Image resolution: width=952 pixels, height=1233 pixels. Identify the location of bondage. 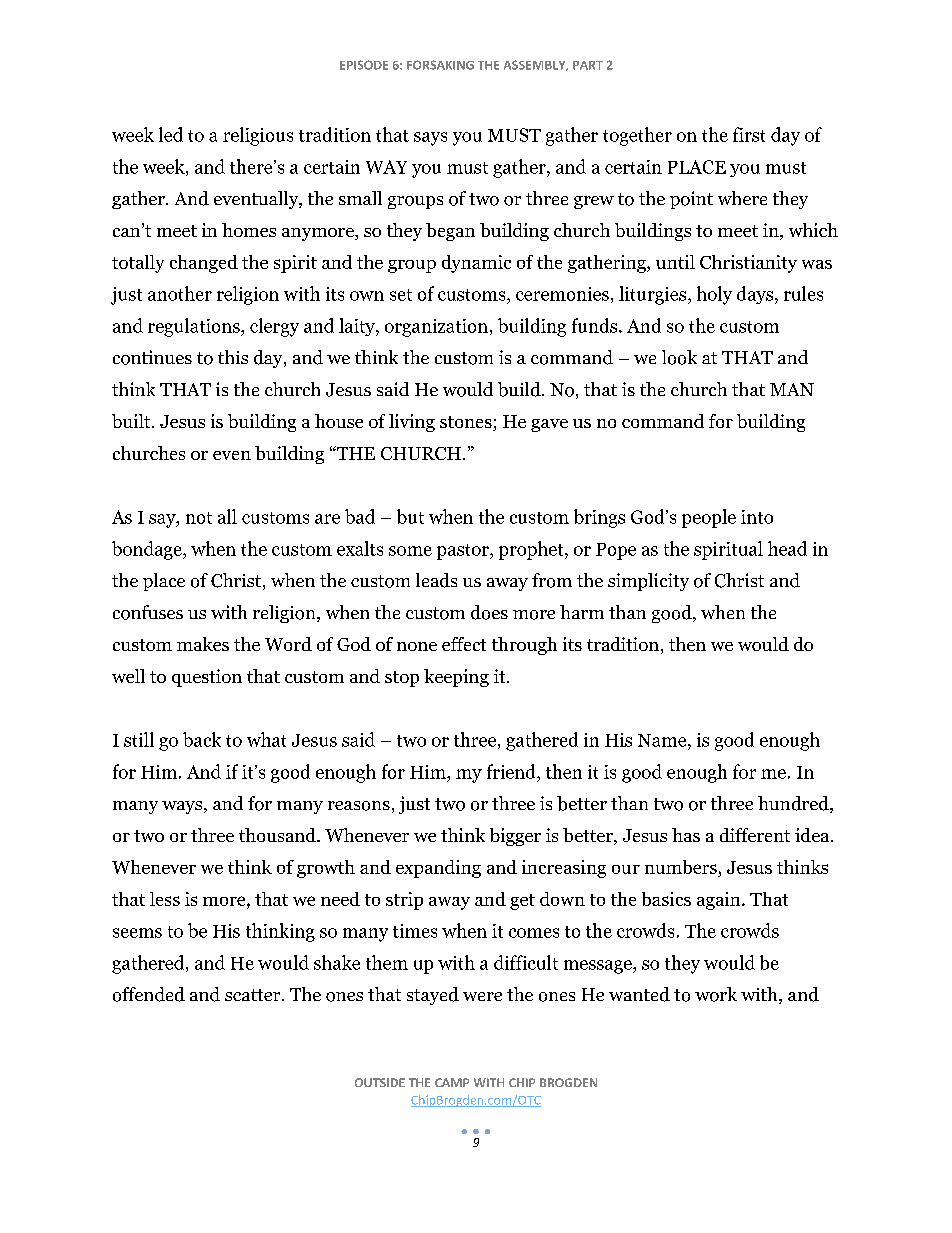
(148, 550).
